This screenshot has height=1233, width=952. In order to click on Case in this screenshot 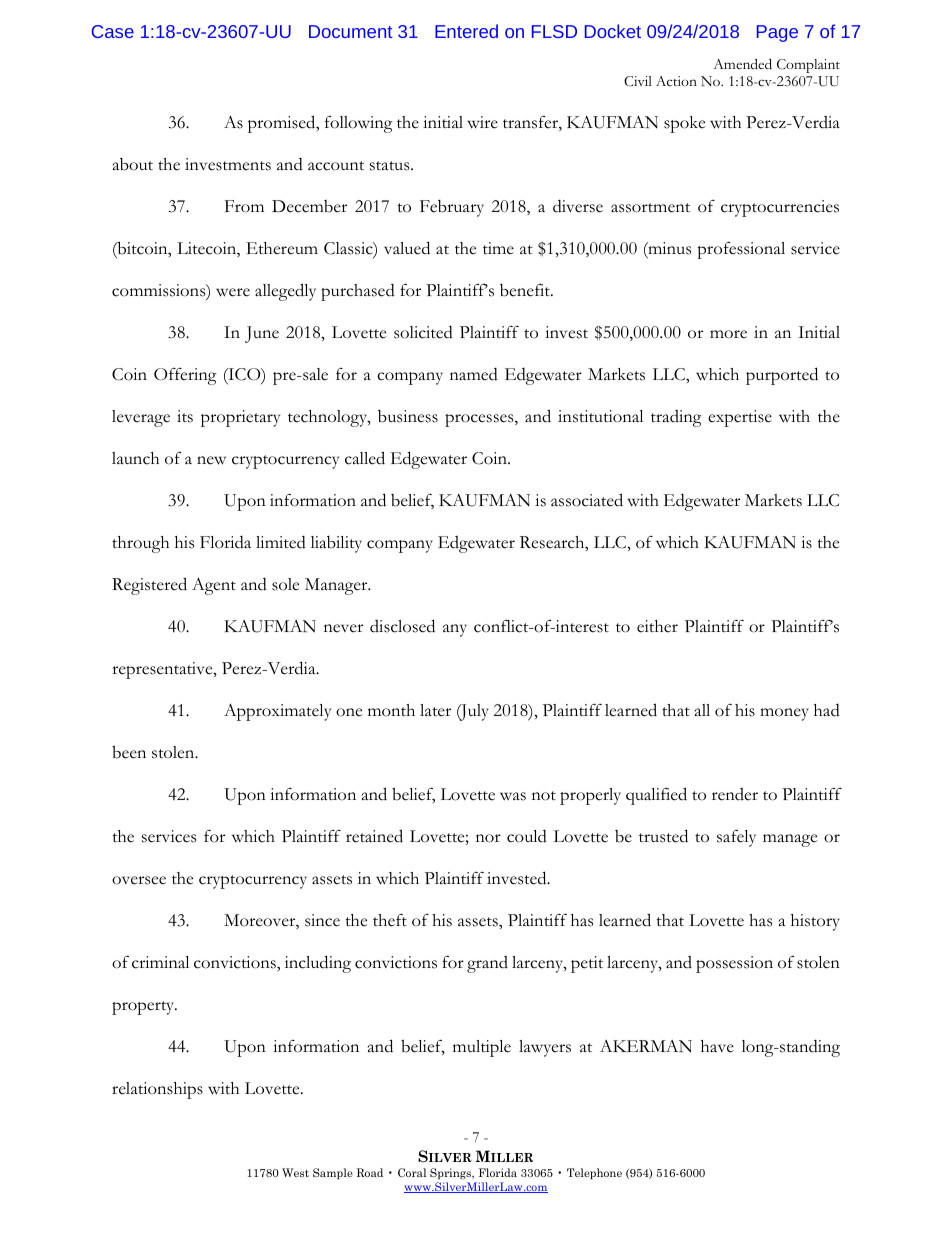, I will do `click(113, 31)`.
